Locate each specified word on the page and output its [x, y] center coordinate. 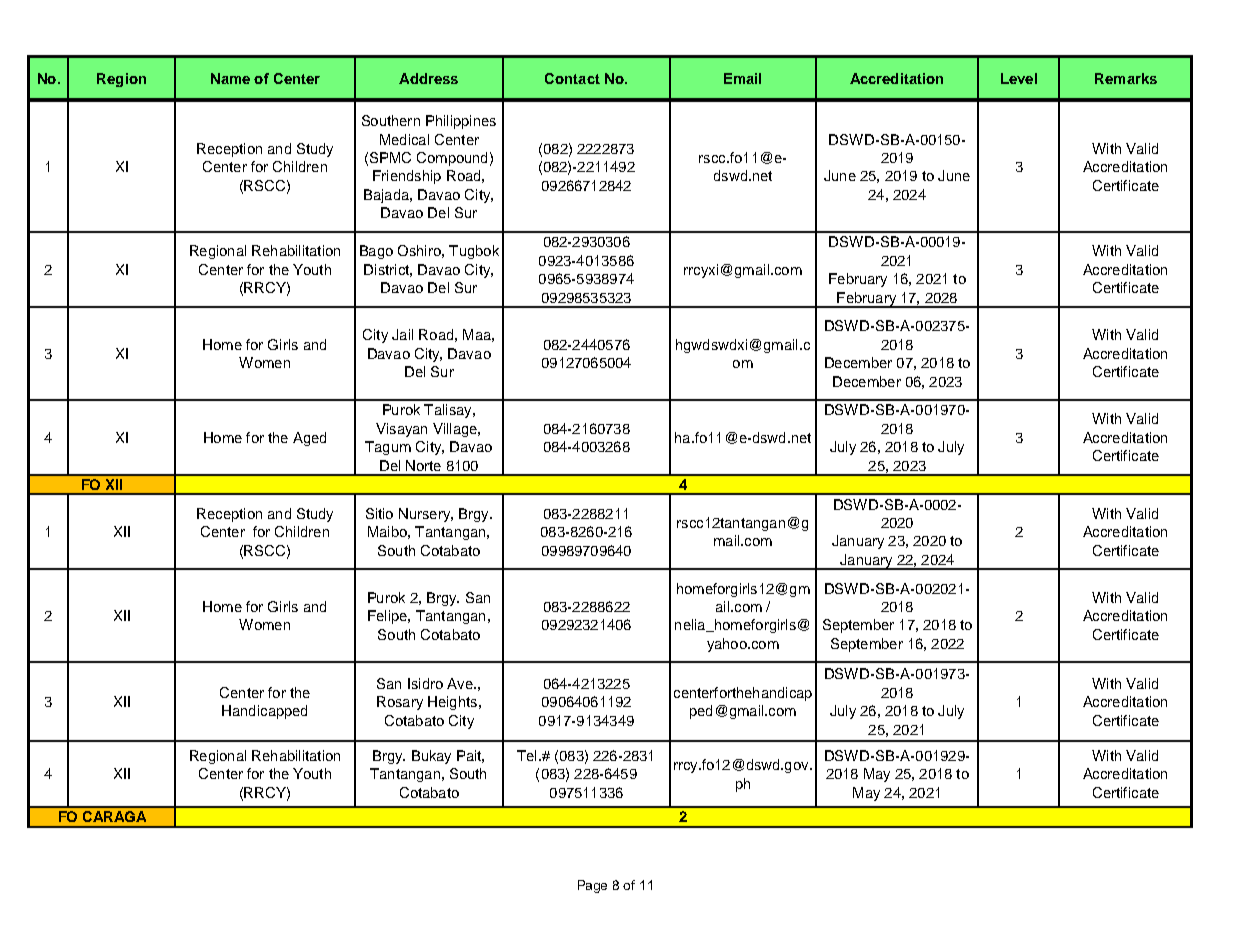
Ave [461, 683]
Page [592, 886]
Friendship [407, 177]
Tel [526, 755]
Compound [452, 159]
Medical [404, 139]
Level [1019, 78]
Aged [309, 439]
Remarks [1126, 78]
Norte [423, 465]
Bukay [431, 757]
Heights [452, 703]
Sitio [379, 513]
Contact [572, 78]
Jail [402, 334]
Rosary [400, 703]
